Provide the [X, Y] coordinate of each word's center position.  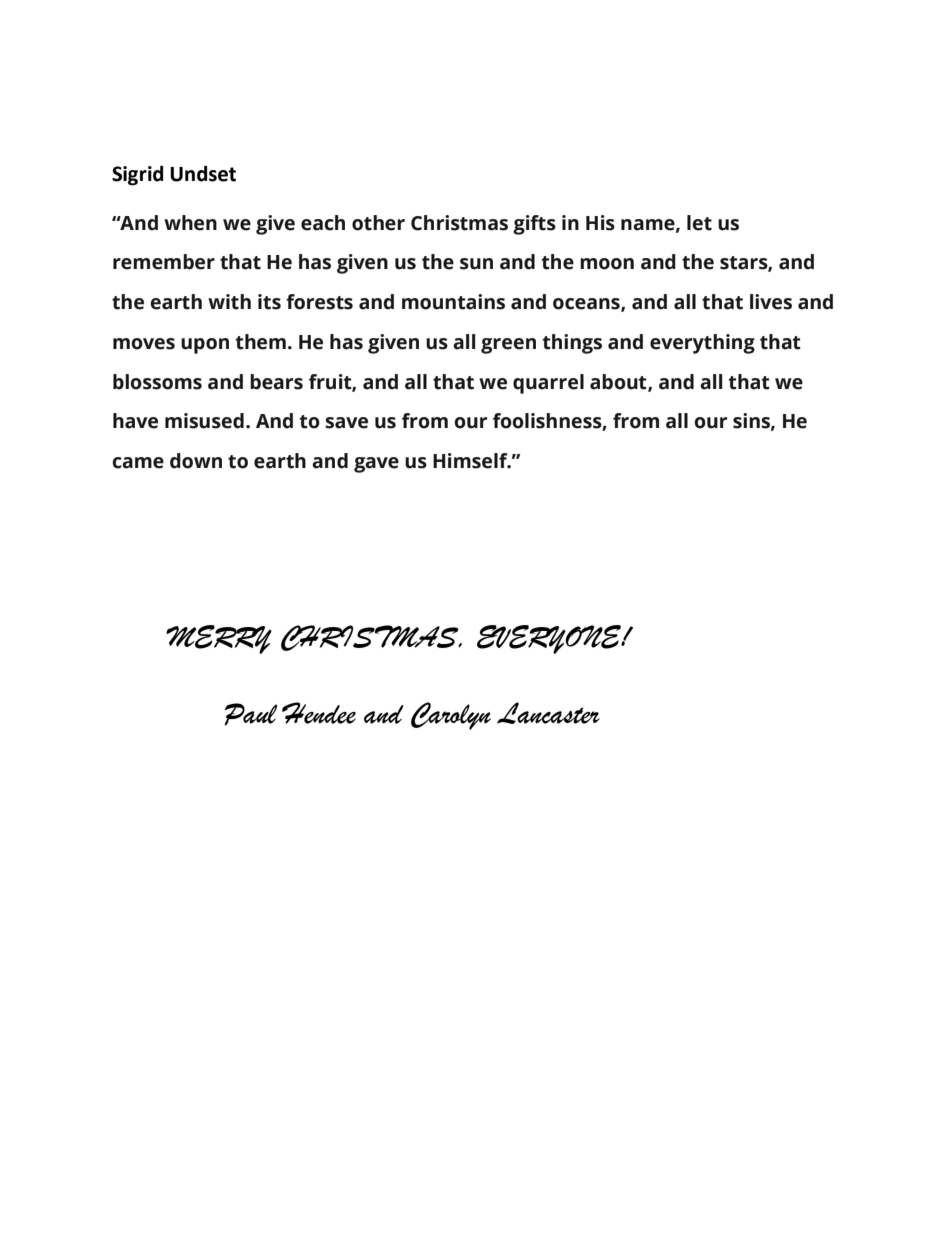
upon [205, 346]
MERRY [219, 639]
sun [476, 264]
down [196, 461]
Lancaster [548, 713]
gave [376, 465]
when [190, 223]
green [508, 346]
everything [702, 344]
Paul [250, 714]
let [699, 223]
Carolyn [451, 716]
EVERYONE [550, 639]
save [346, 423]
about [619, 382]
